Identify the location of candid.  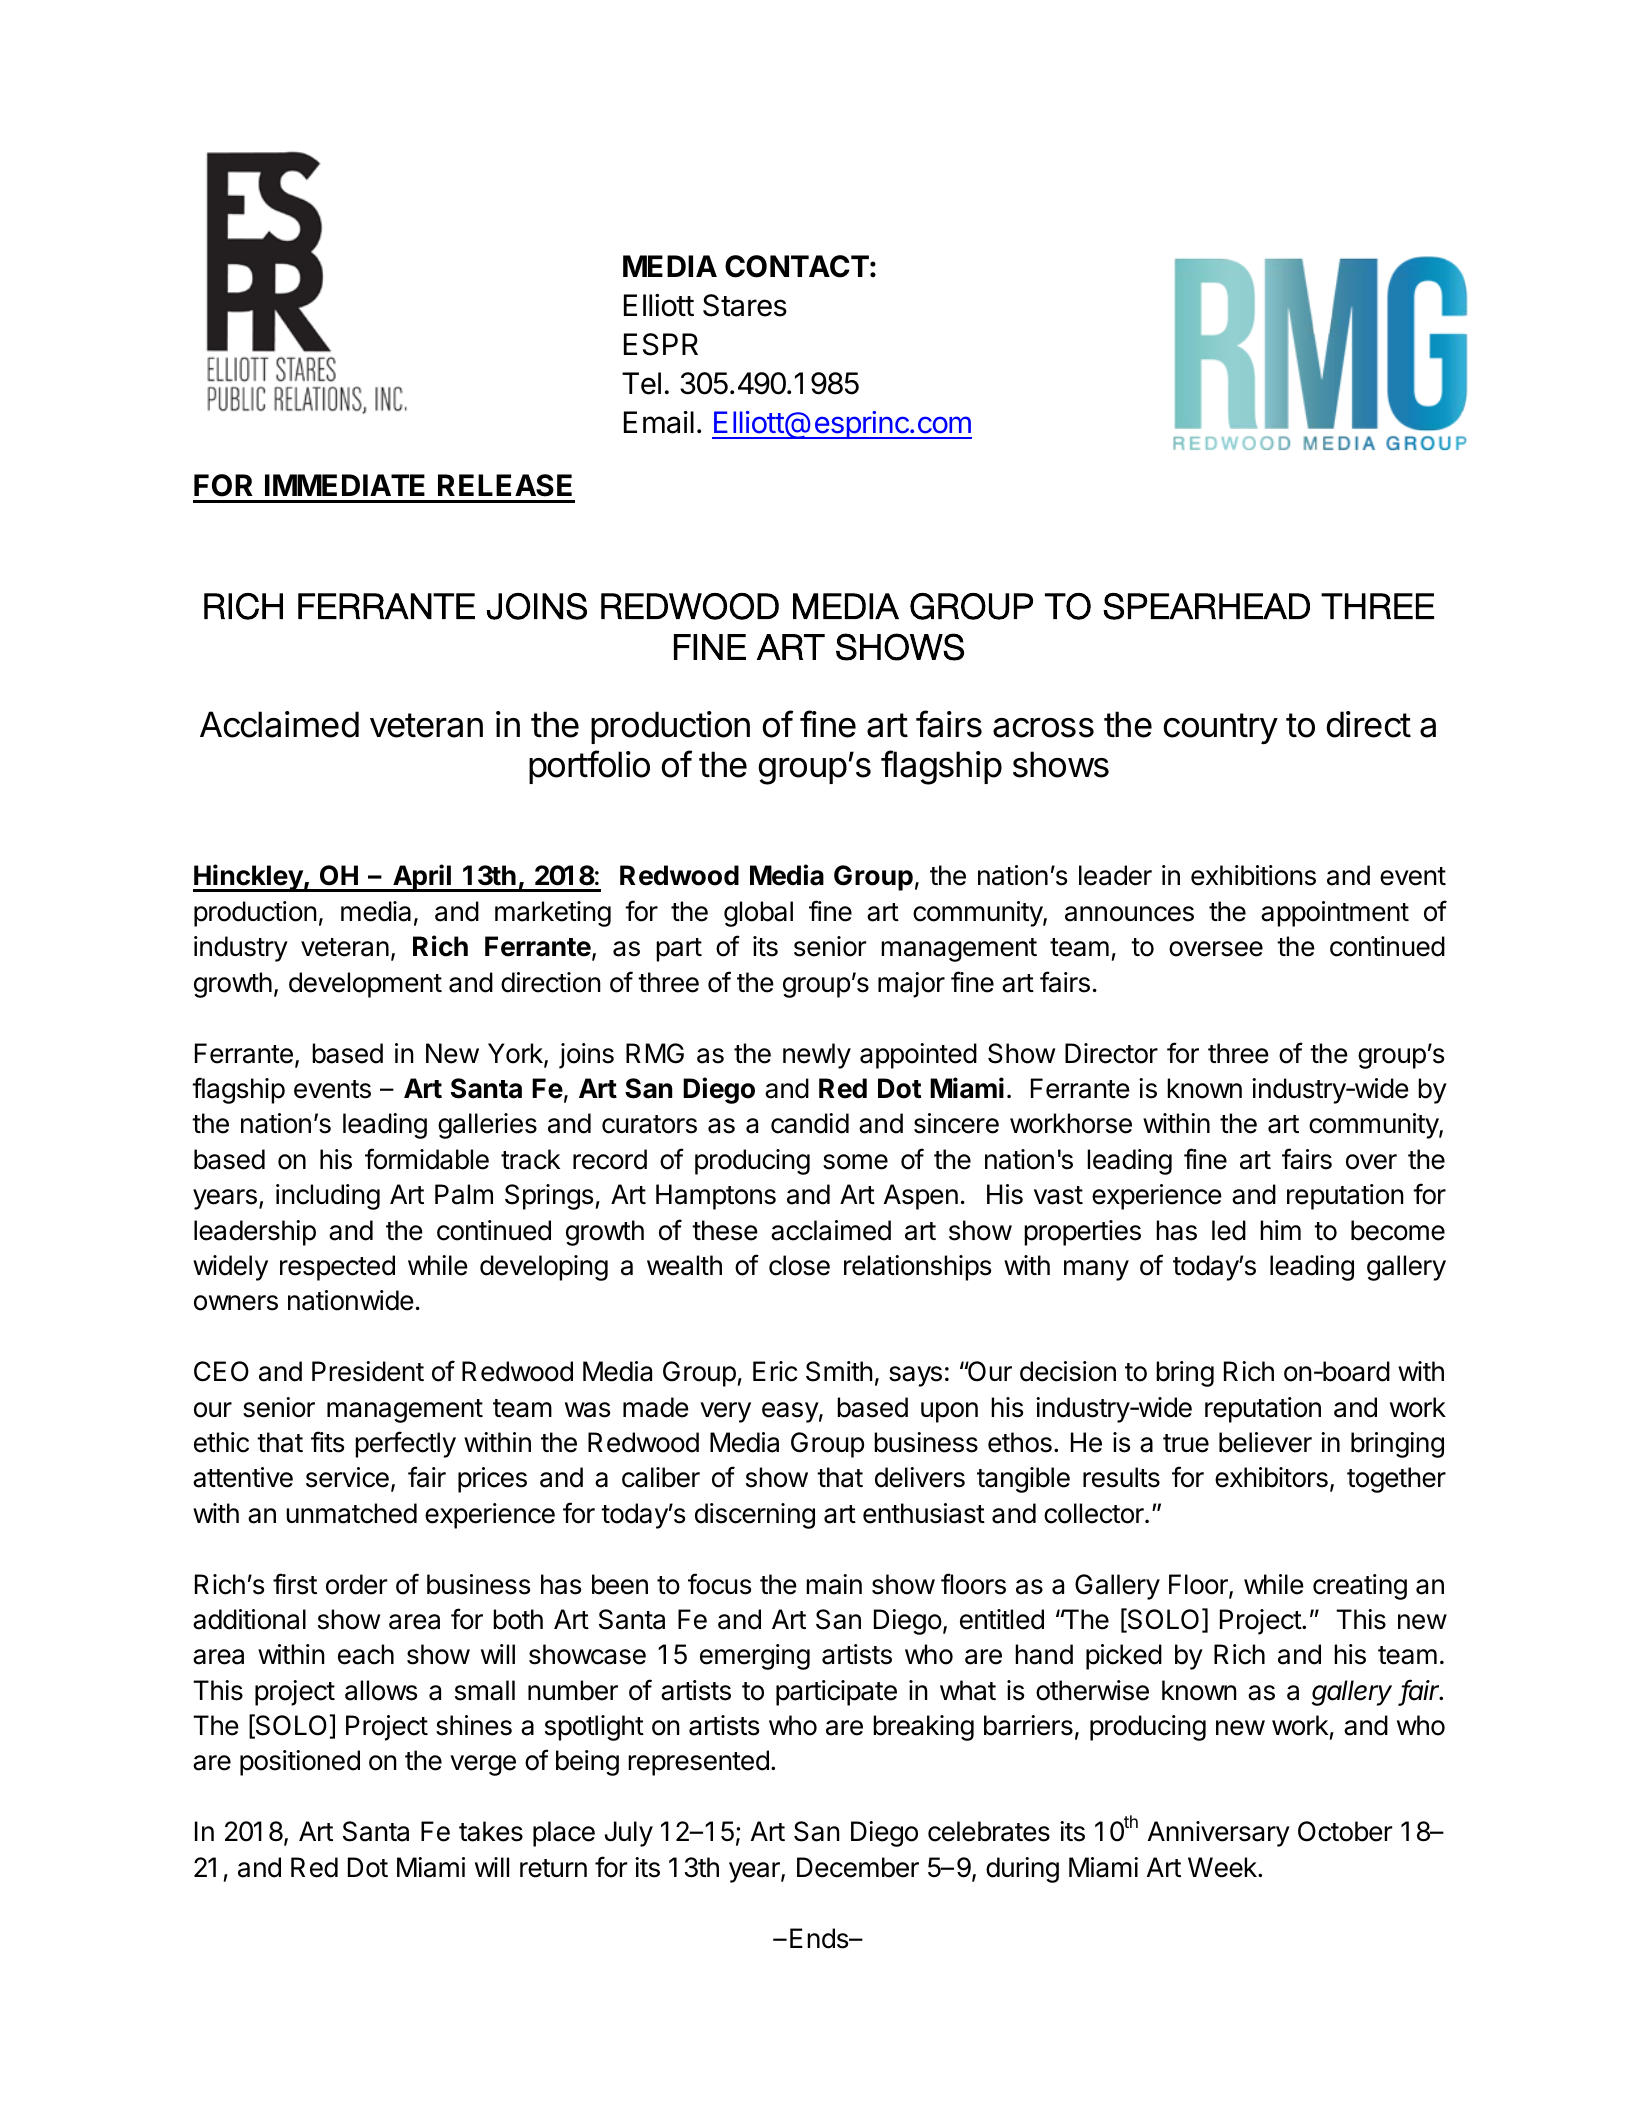
(810, 1123).
